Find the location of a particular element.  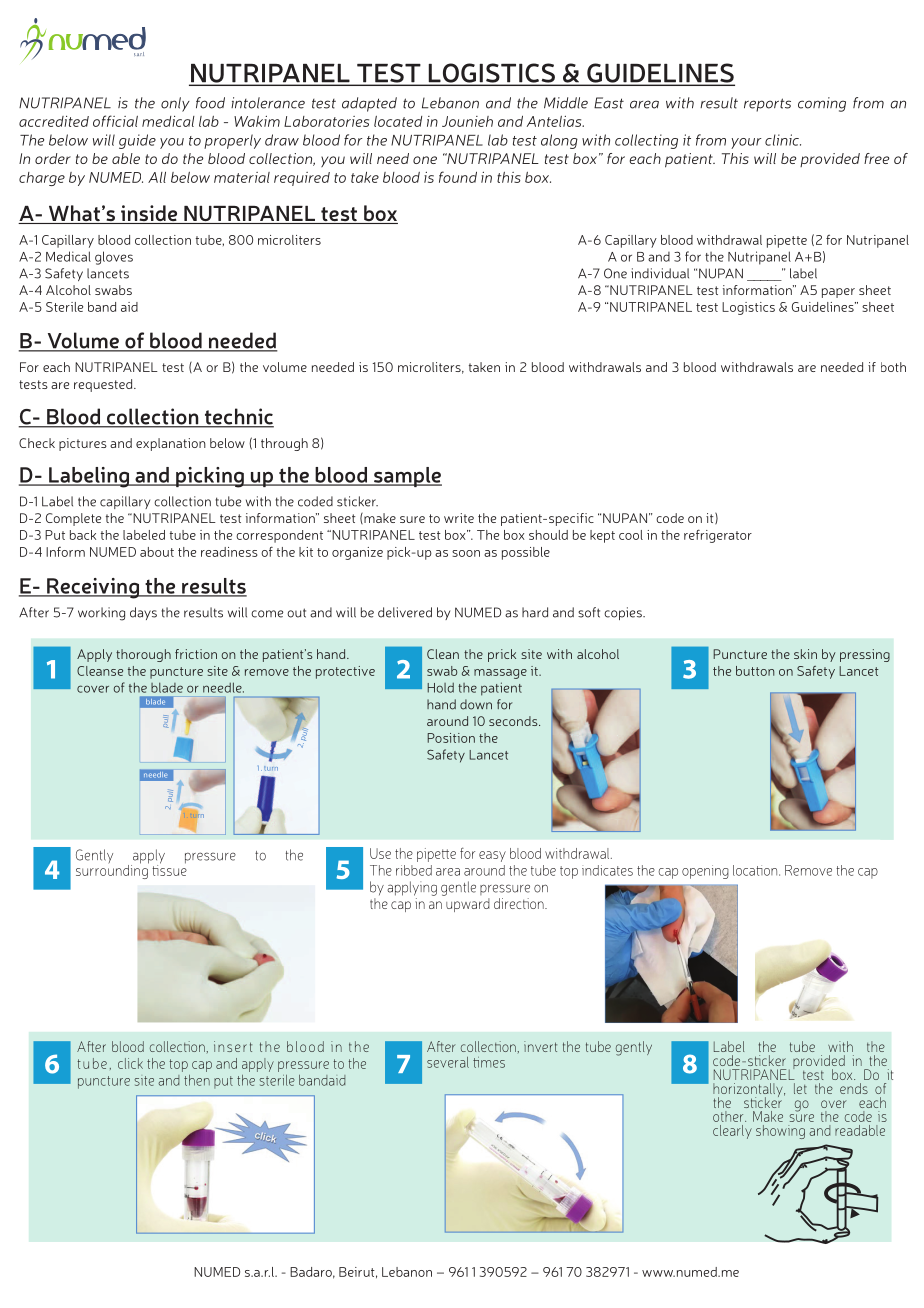

sample is located at coordinates (407, 477).
